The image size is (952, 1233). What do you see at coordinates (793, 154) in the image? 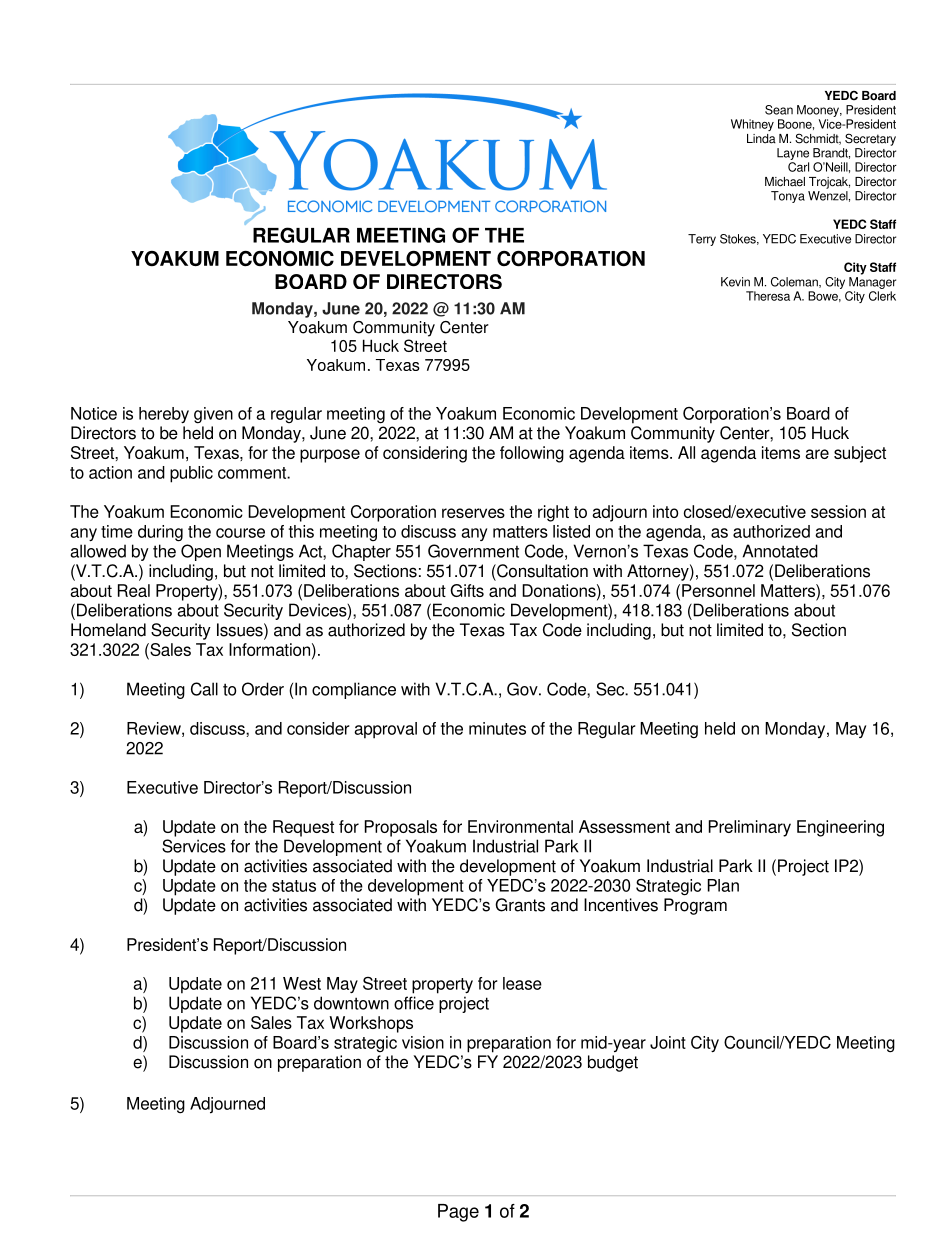
I see `Layne` at bounding box center [793, 154].
